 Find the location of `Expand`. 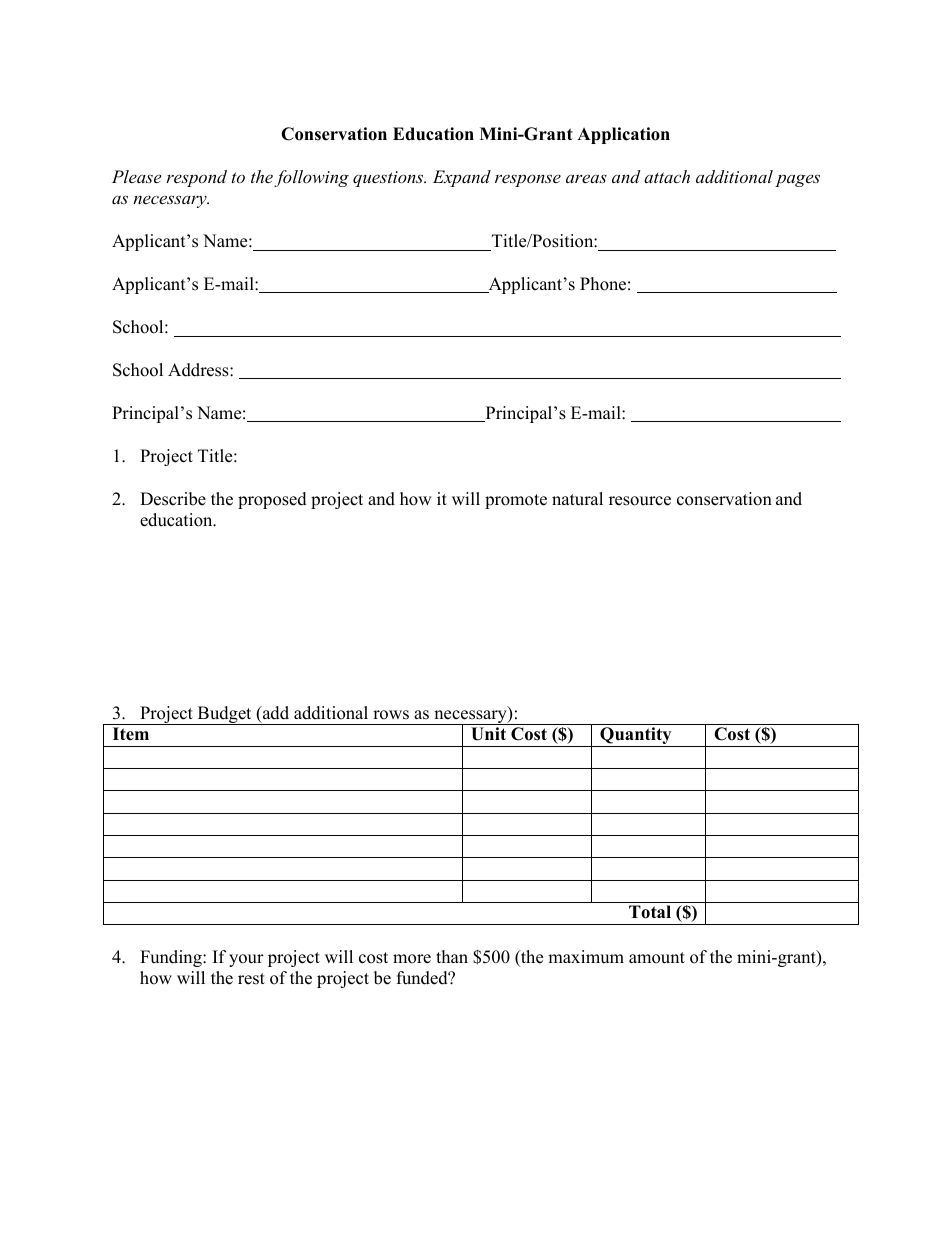

Expand is located at coordinates (462, 178).
